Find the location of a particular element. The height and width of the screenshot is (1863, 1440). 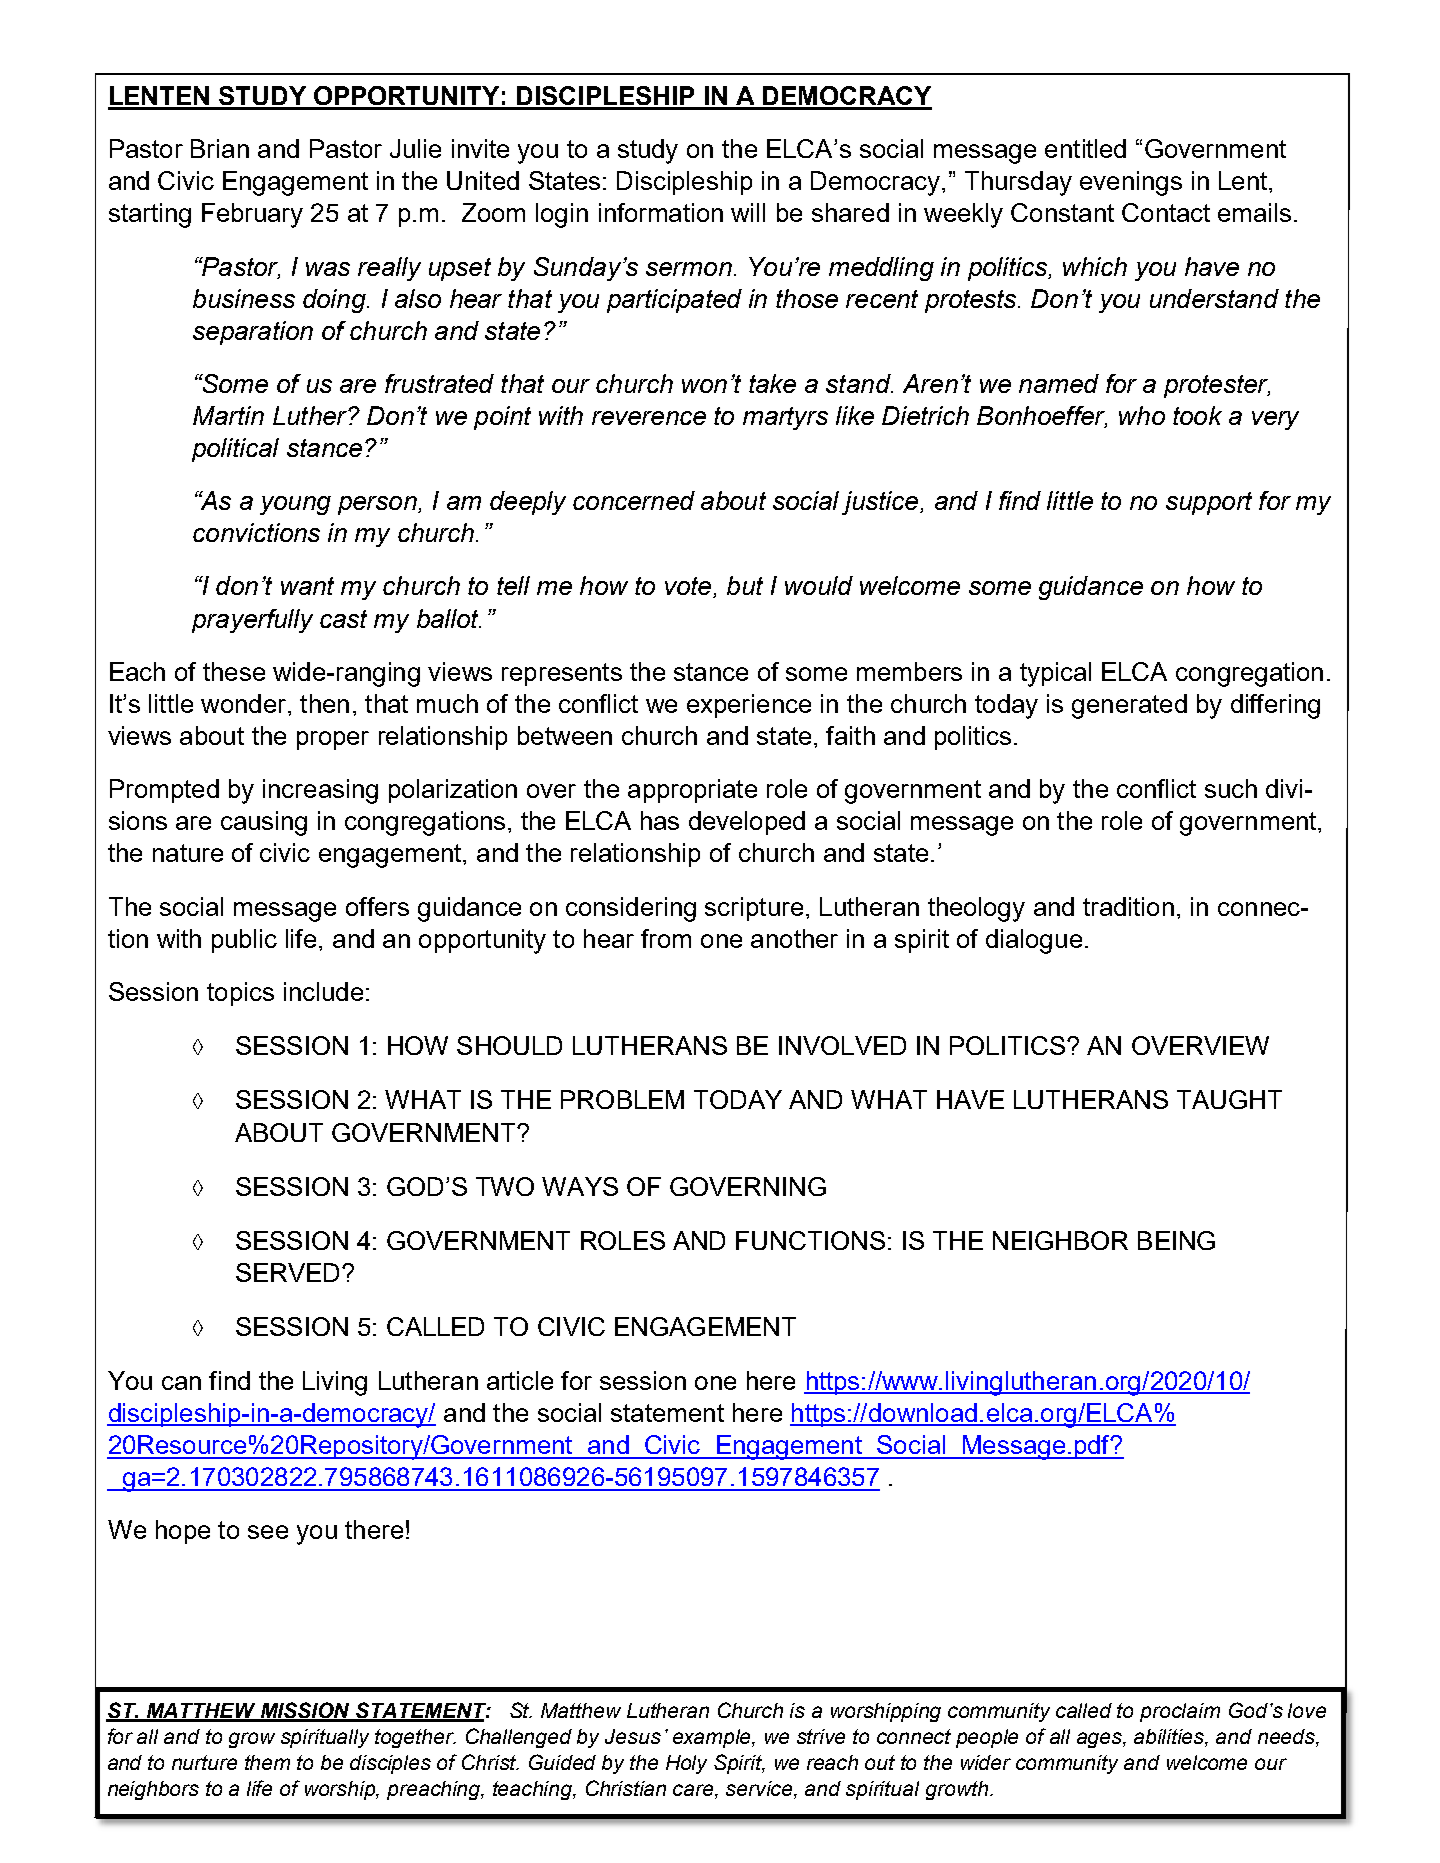

want is located at coordinates (307, 586).
